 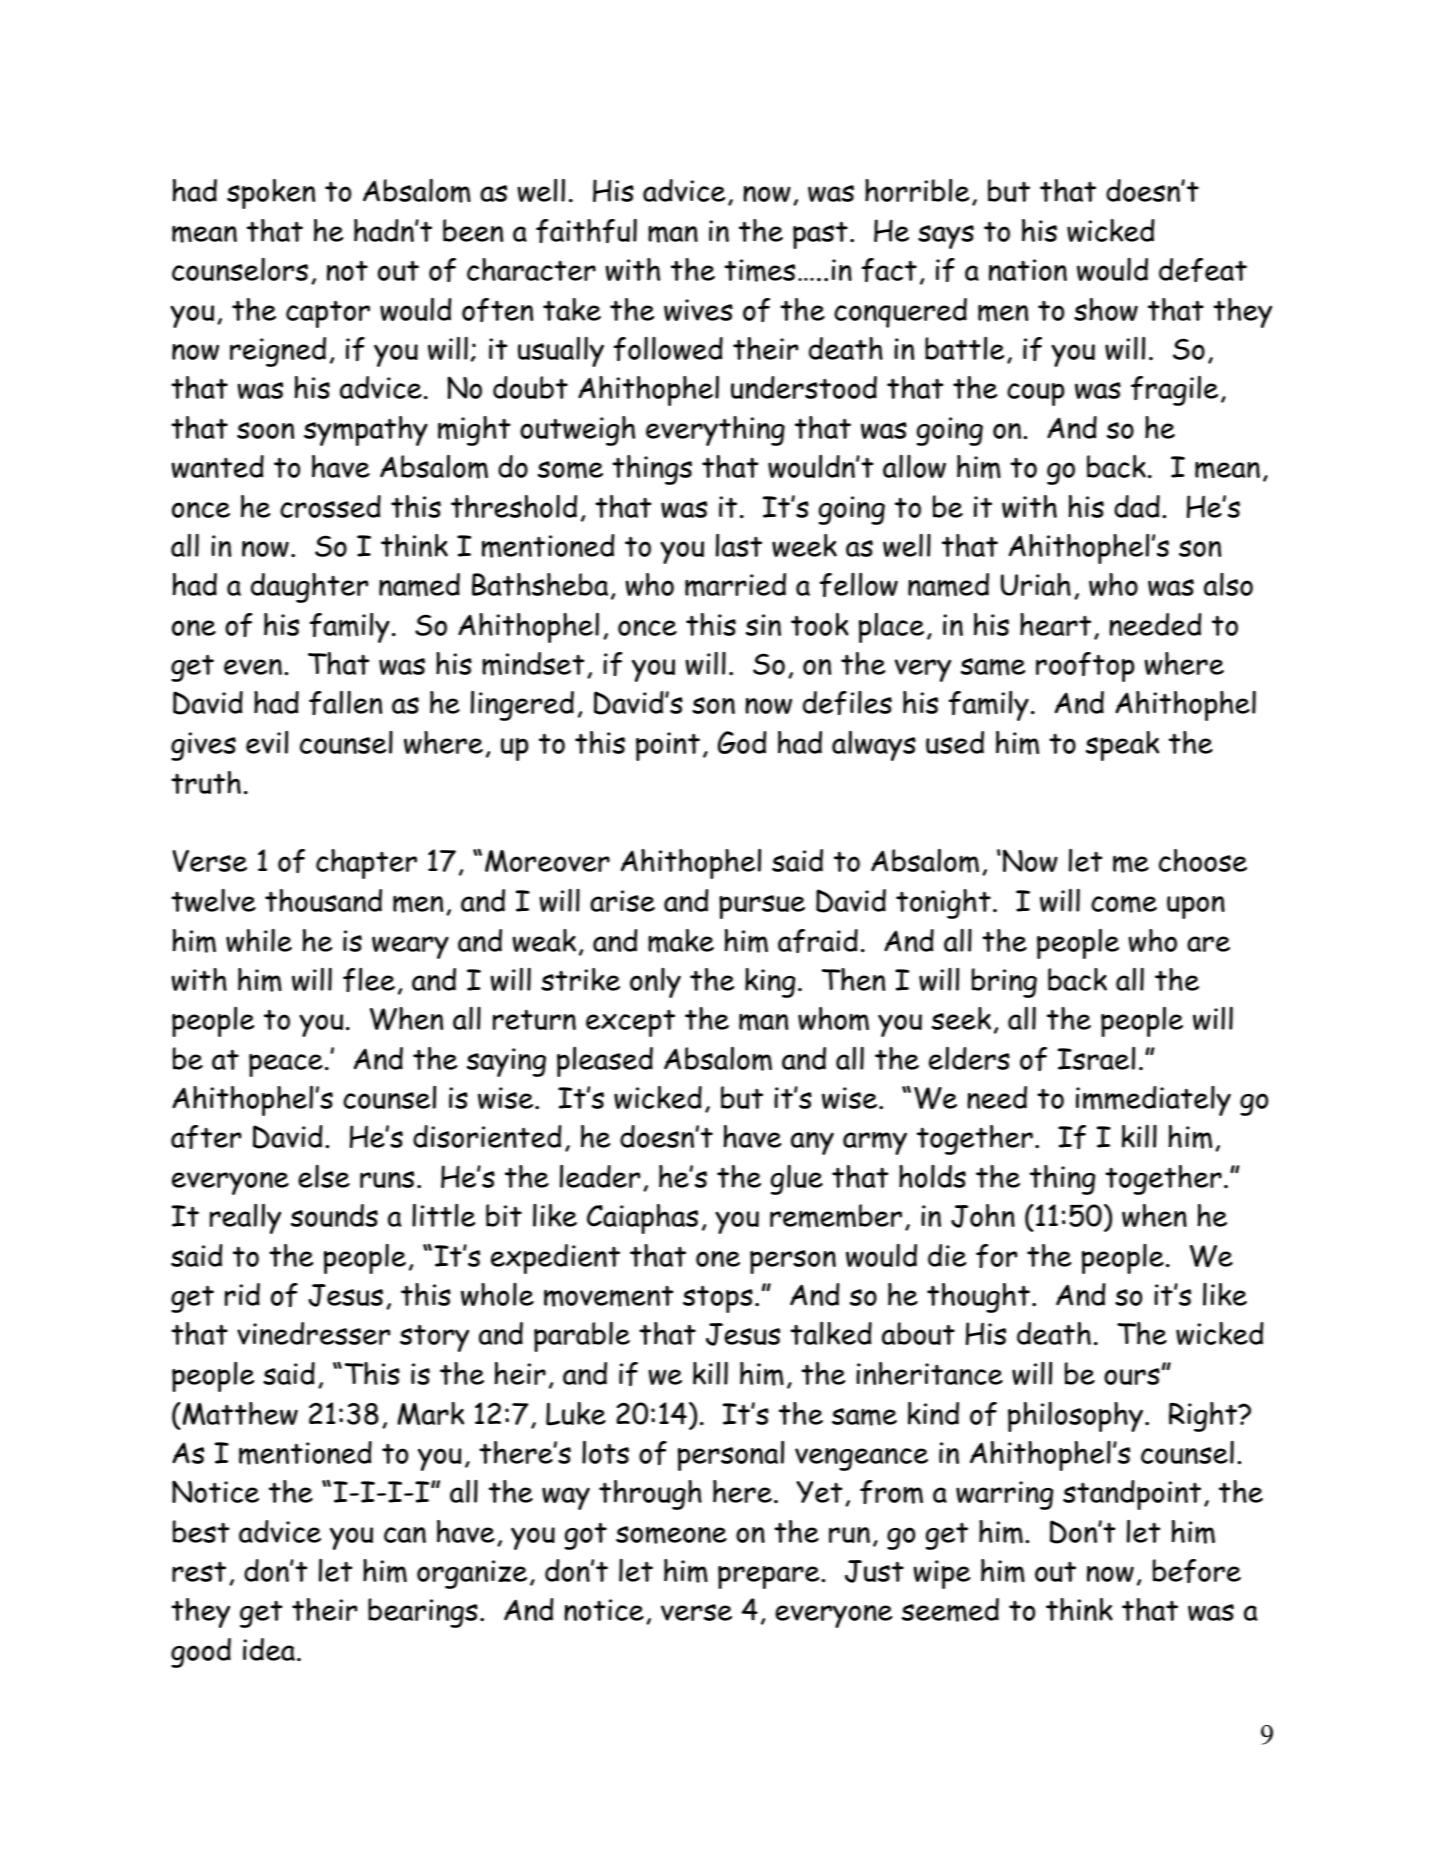 What do you see at coordinates (1124, 904) in the document?
I see `come` at bounding box center [1124, 904].
